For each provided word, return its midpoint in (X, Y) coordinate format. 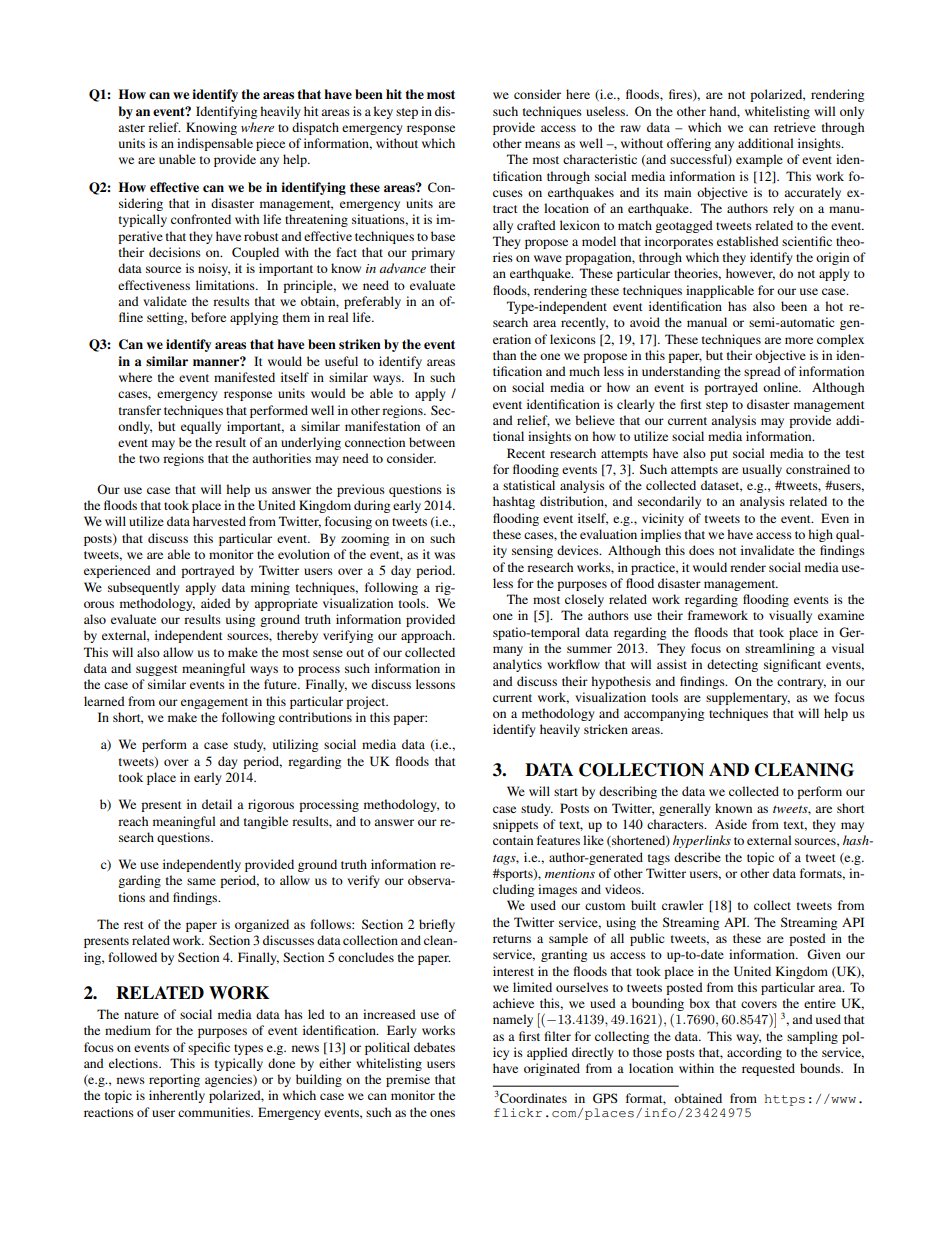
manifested (244, 377)
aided (216, 603)
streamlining (780, 649)
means (542, 144)
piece (270, 144)
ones (442, 1113)
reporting (174, 1080)
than (504, 355)
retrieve (795, 127)
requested (768, 1069)
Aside (731, 824)
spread (762, 372)
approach (427, 636)
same (201, 881)
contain (513, 840)
